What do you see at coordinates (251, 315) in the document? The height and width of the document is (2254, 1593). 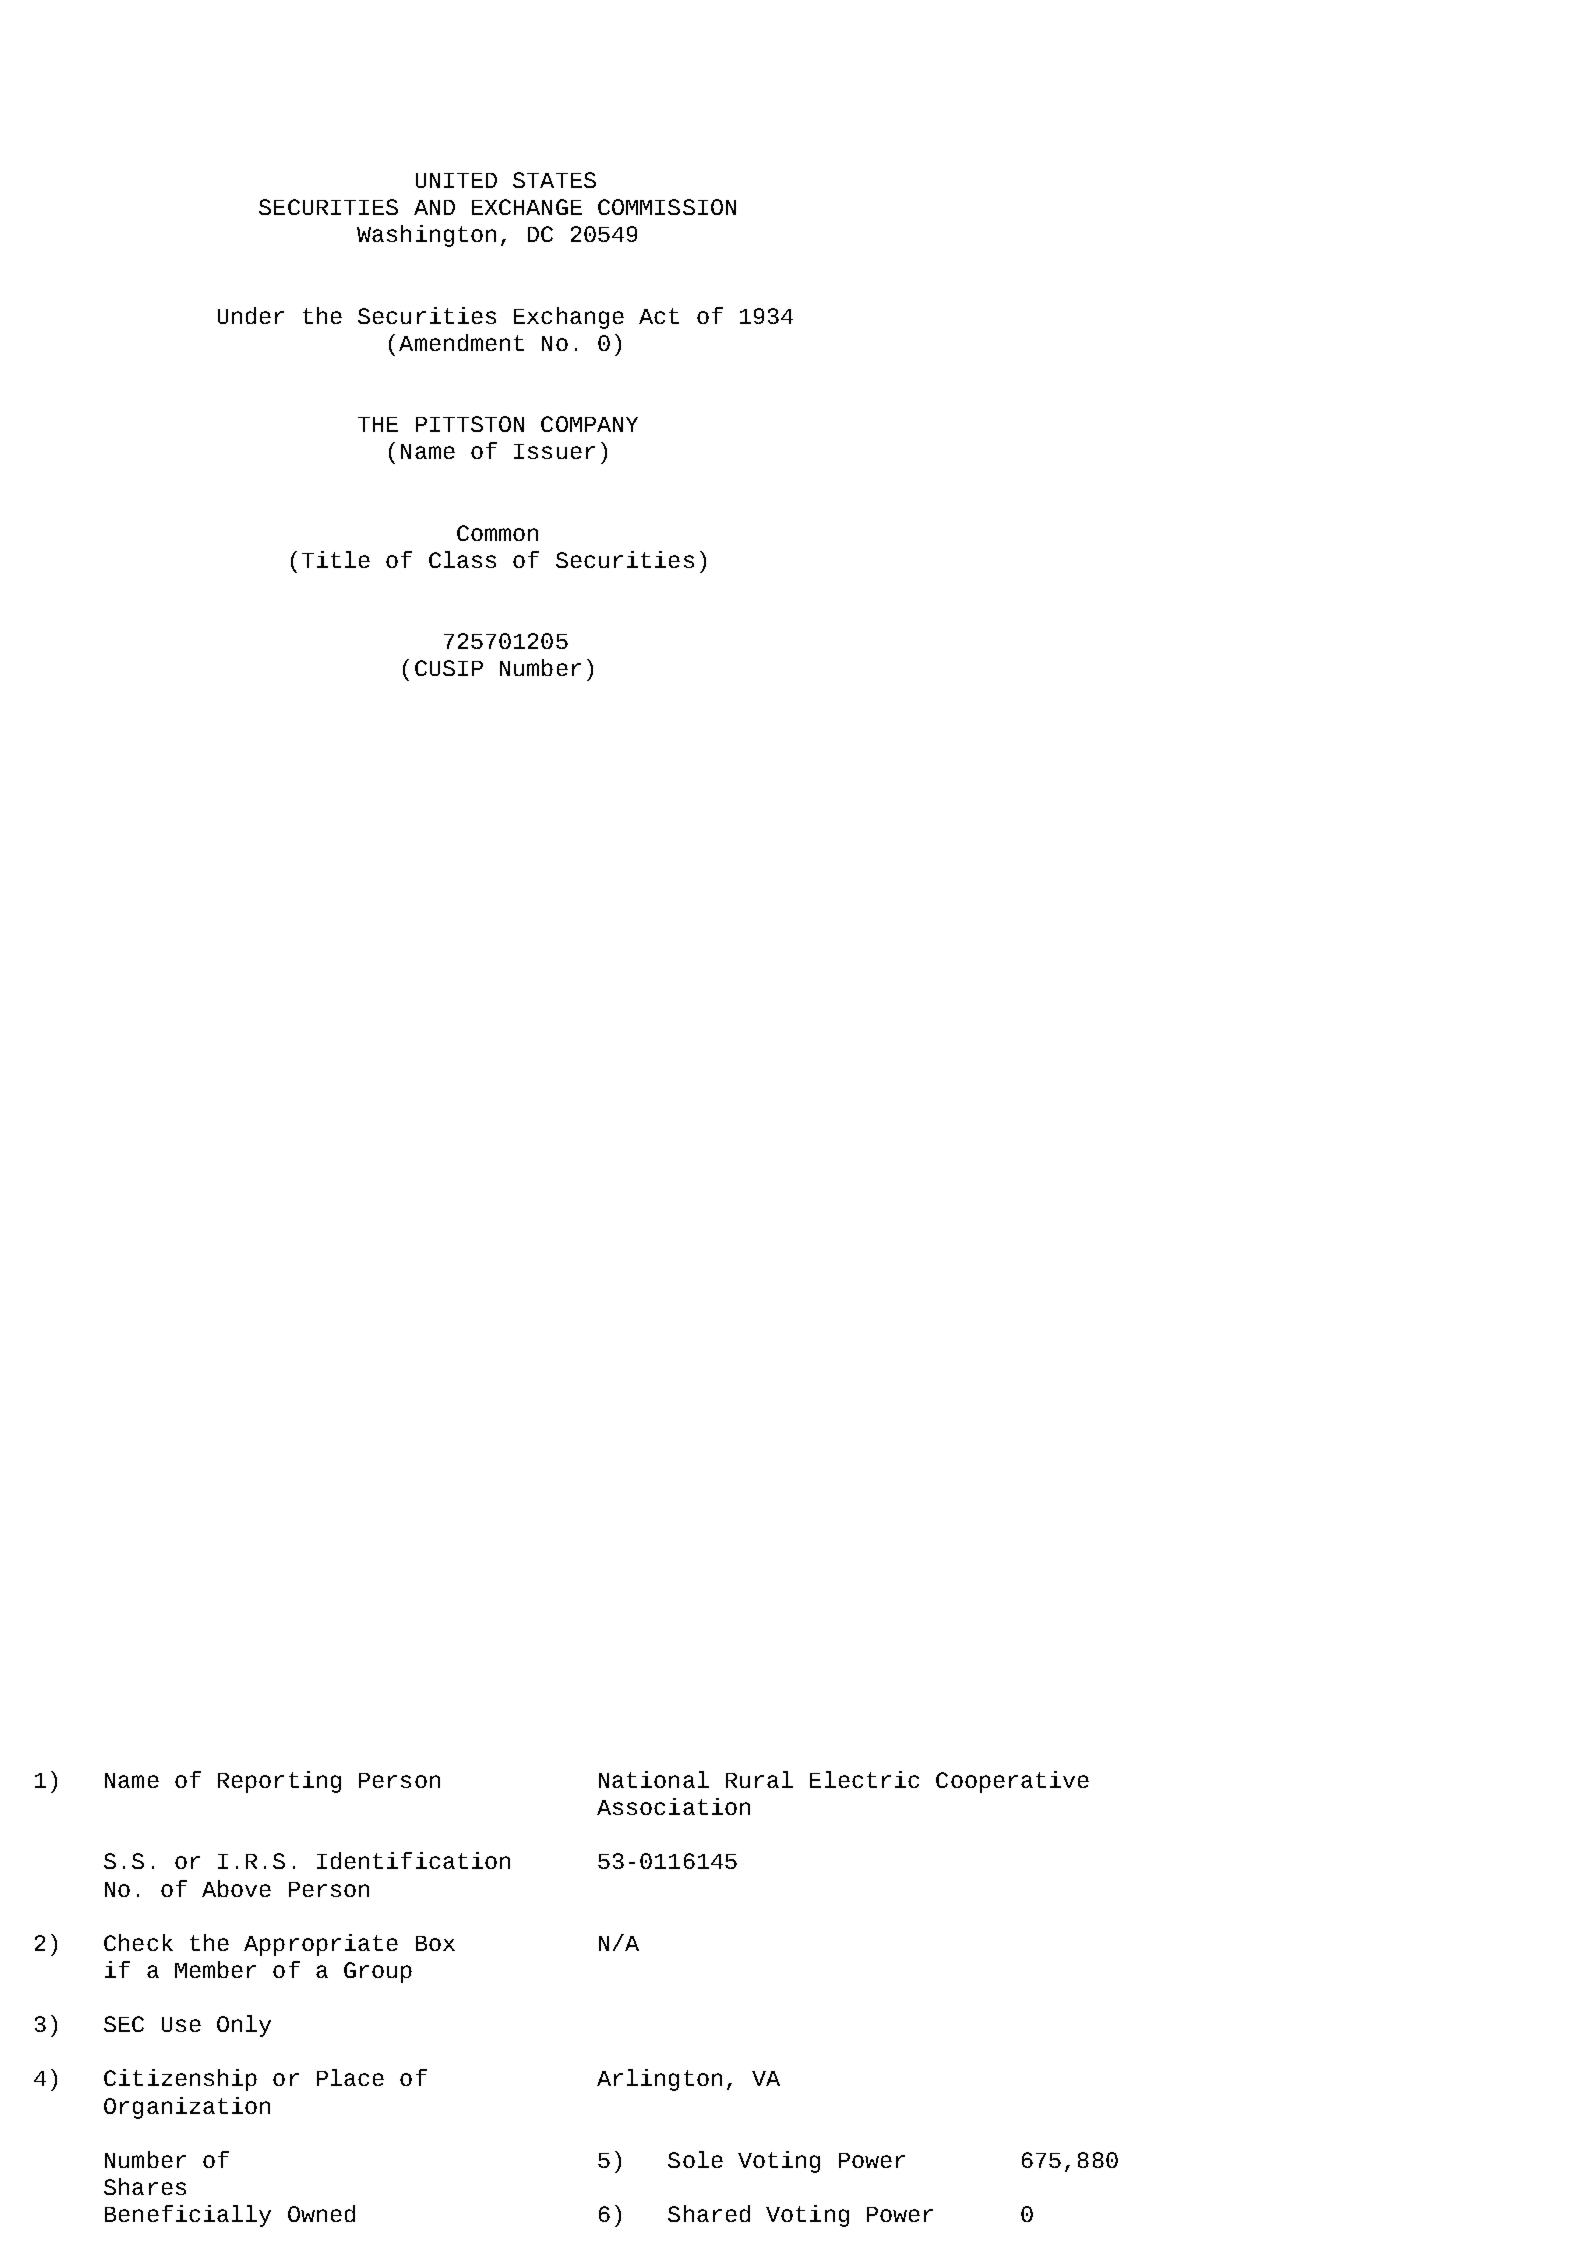 I see `Under` at bounding box center [251, 315].
